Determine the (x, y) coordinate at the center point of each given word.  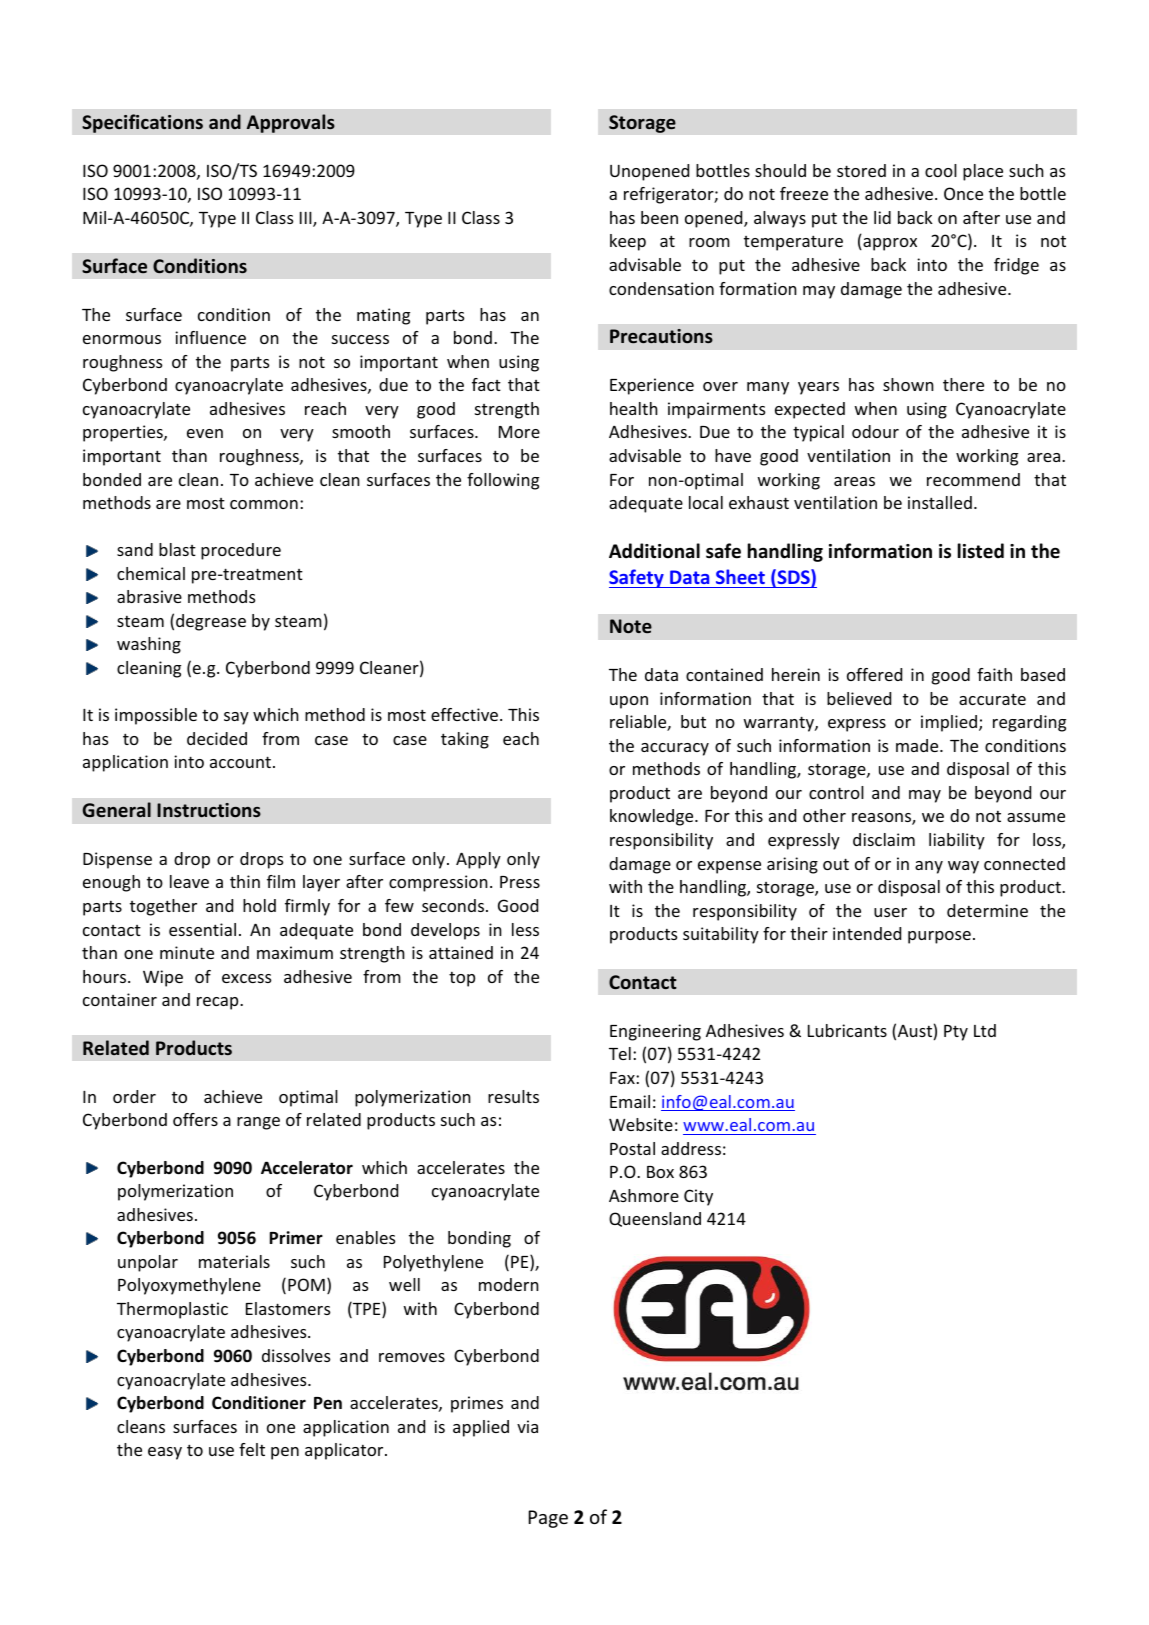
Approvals (290, 123)
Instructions (209, 810)
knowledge (653, 817)
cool (941, 170)
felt (252, 1449)
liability (957, 841)
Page (548, 1519)
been (659, 217)
